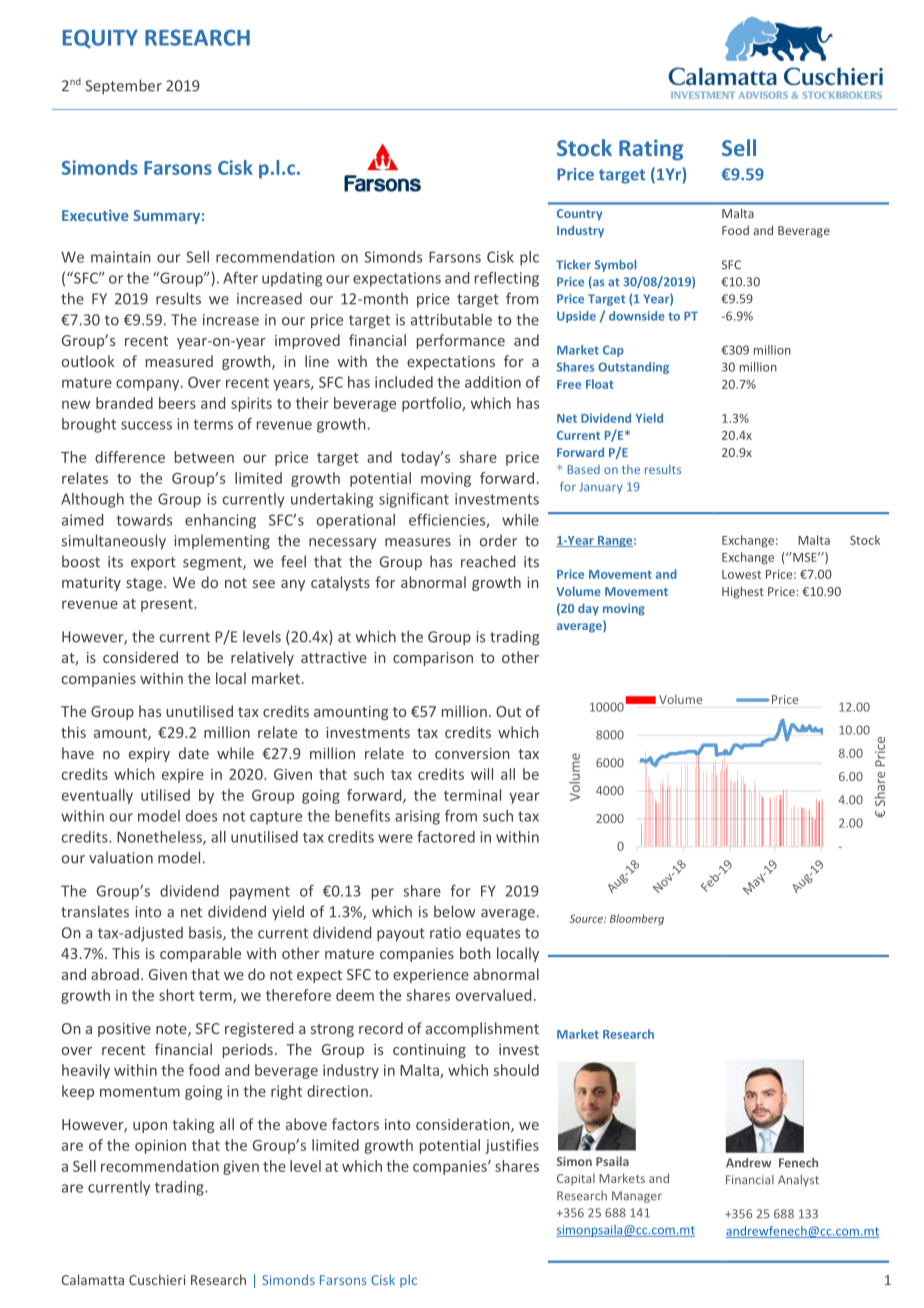  Describe the element at coordinates (651, 150) in the screenshot. I see `Rating` at that location.
